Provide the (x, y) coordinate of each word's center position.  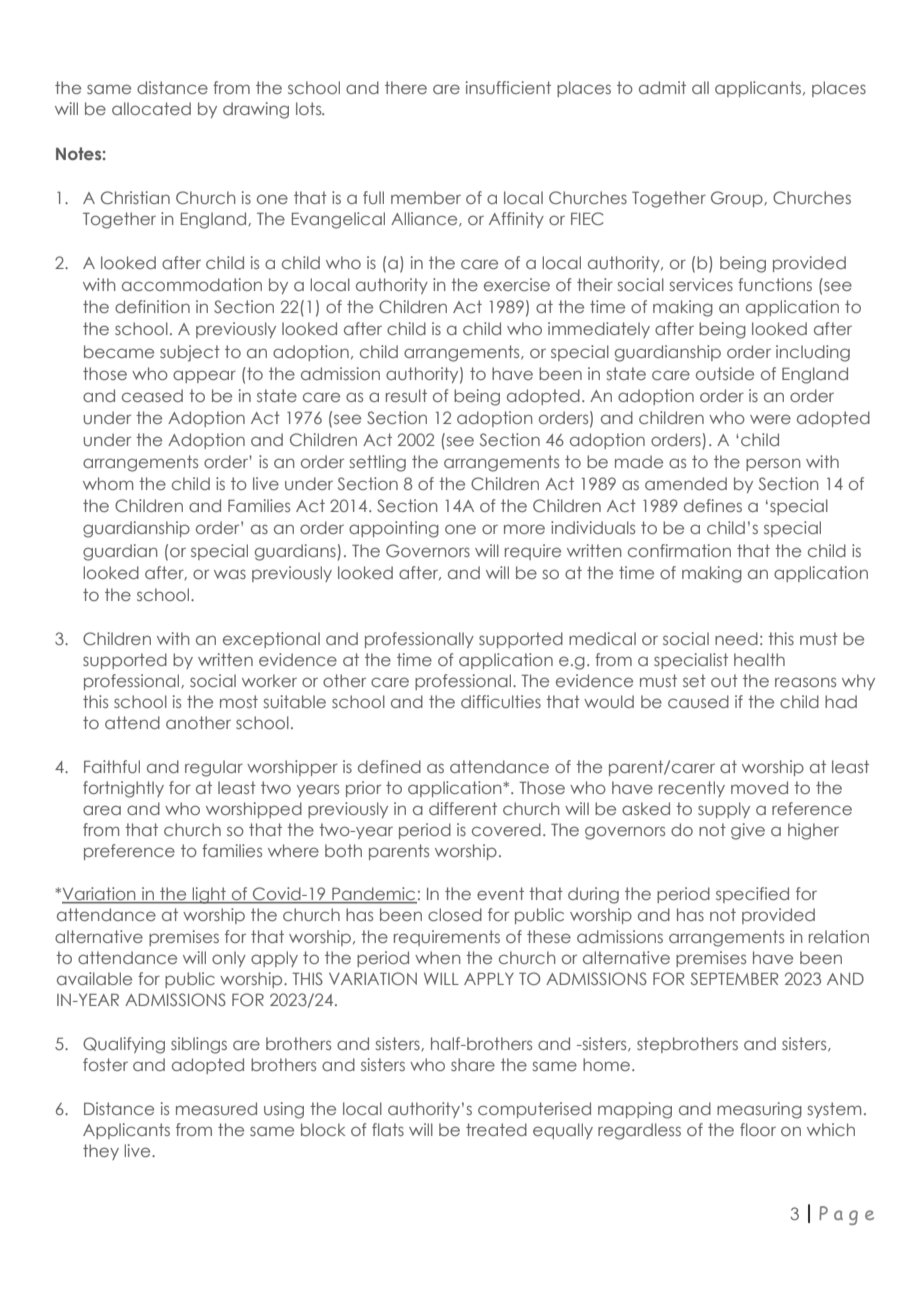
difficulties (501, 701)
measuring (759, 1110)
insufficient (508, 87)
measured (216, 1108)
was (230, 574)
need (736, 638)
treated (496, 1129)
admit (662, 87)
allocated (151, 108)
